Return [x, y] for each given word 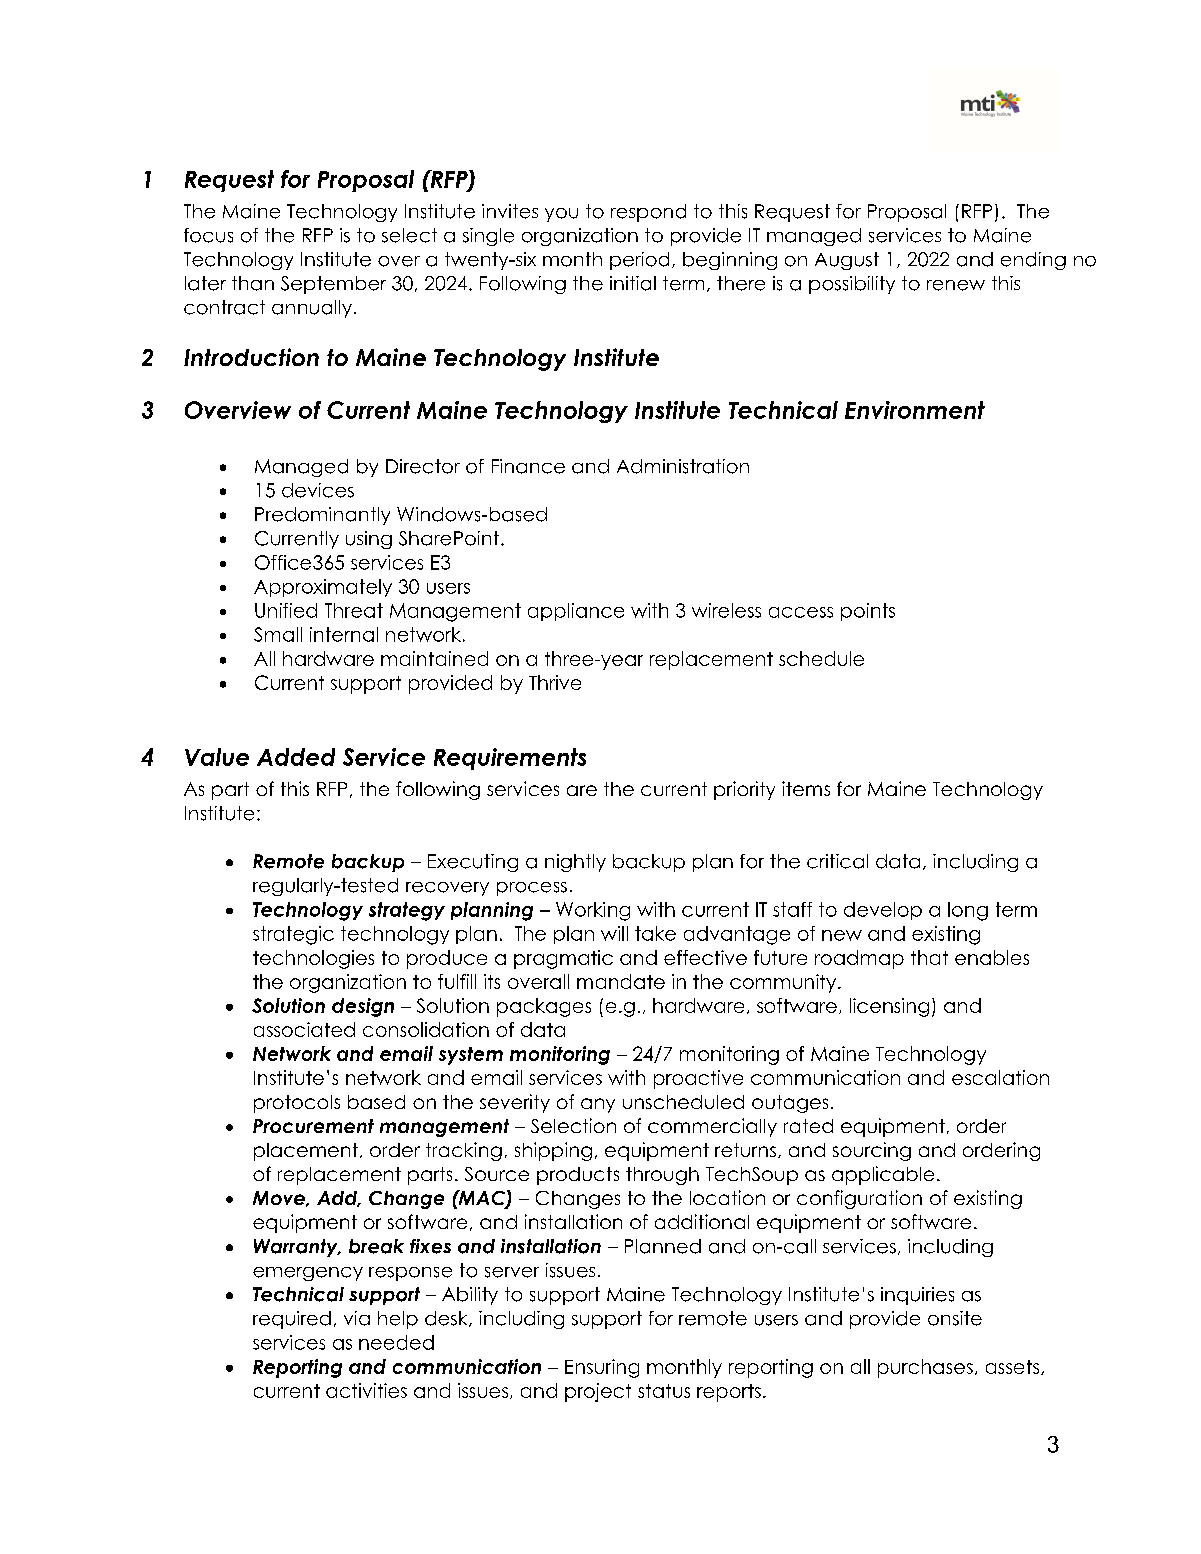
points [868, 612]
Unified [286, 610]
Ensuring [602, 1368]
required [292, 1320]
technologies [313, 959]
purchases [925, 1368]
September [333, 285]
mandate [621, 981]
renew [956, 285]
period [639, 261]
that [929, 957]
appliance [576, 612]
